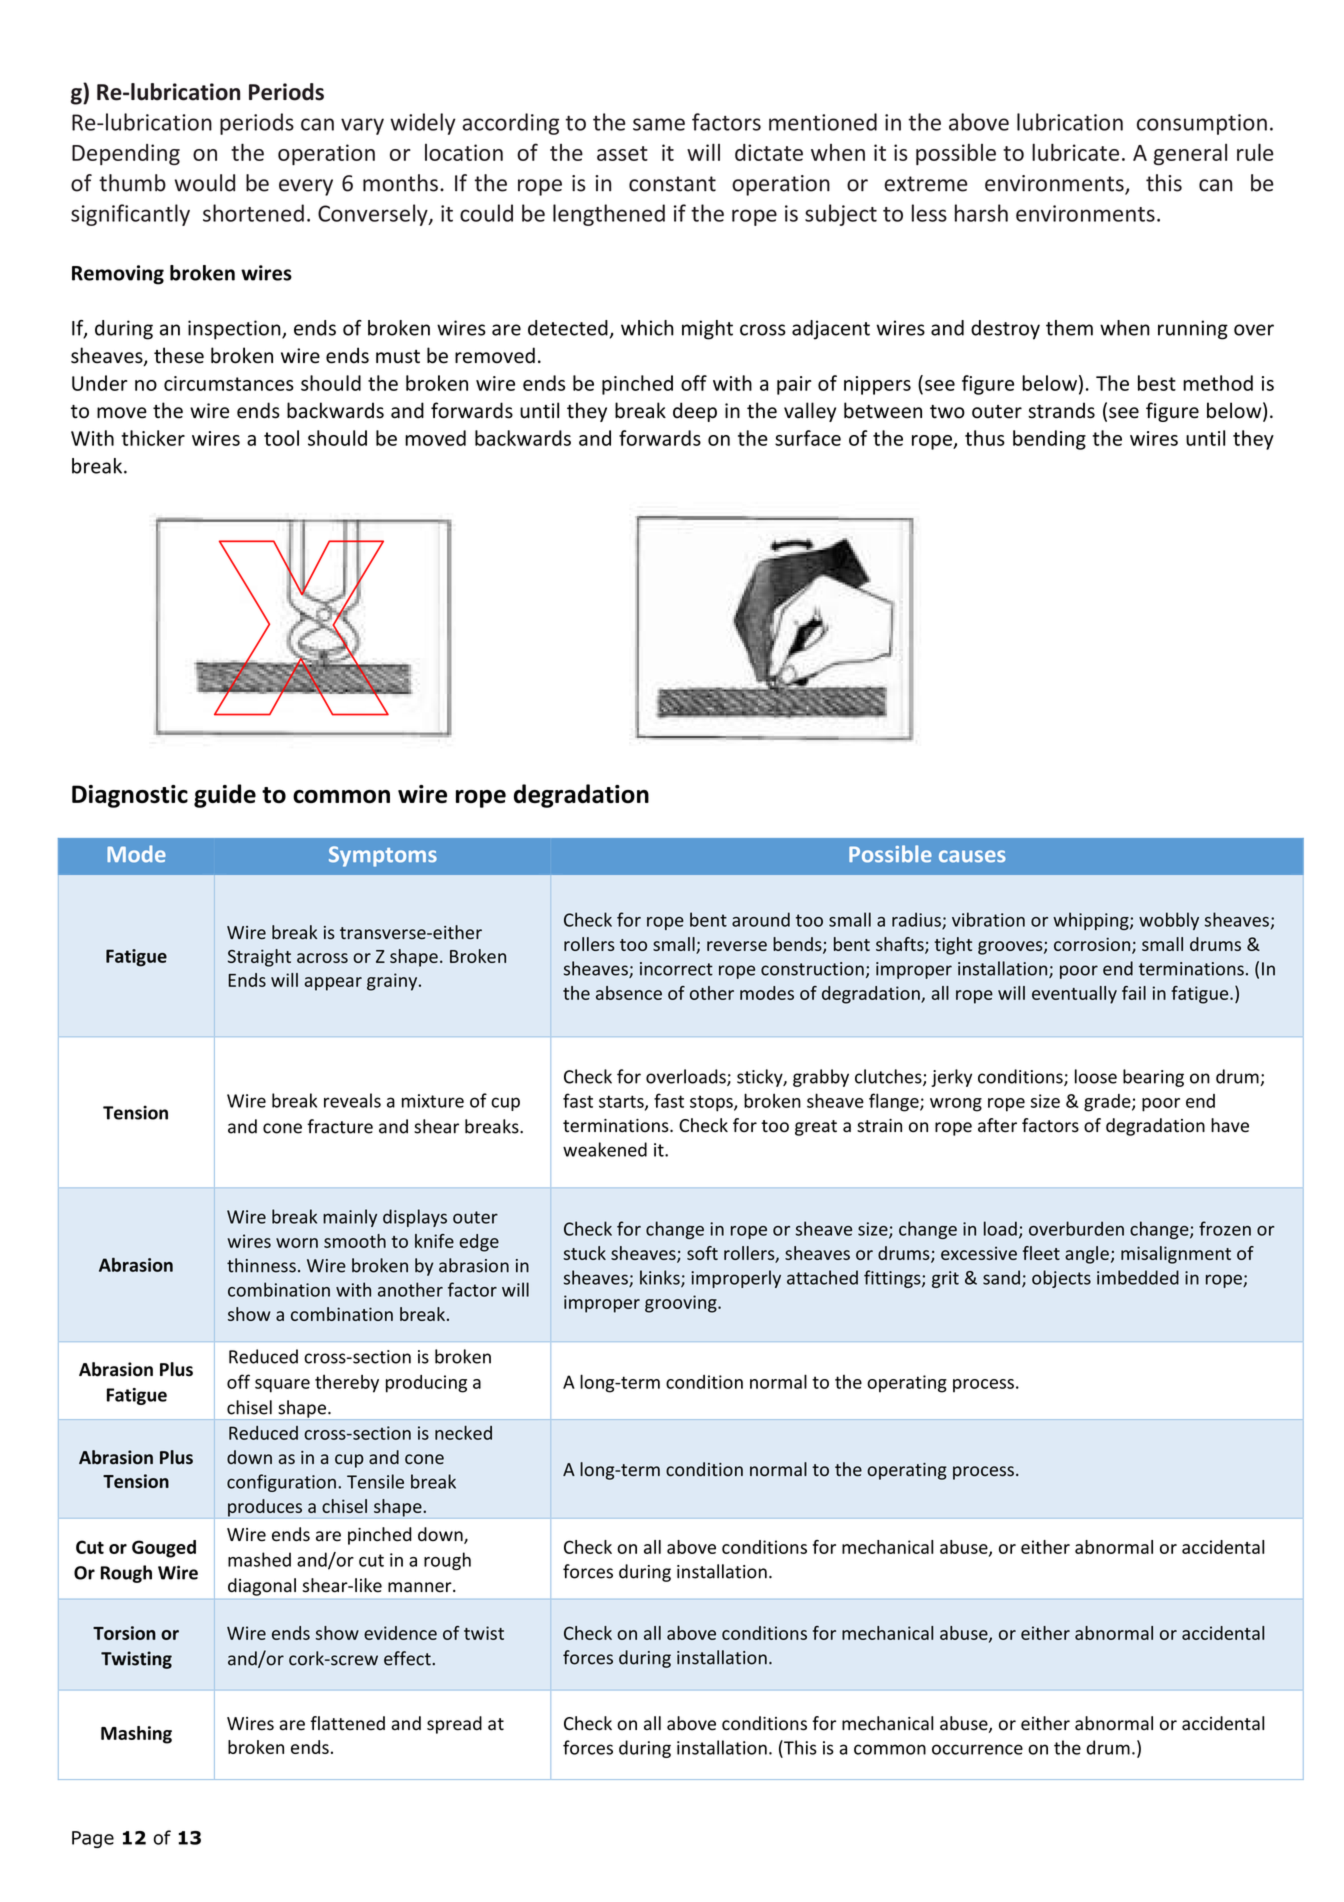 The image size is (1344, 1902). I want to click on square, so click(282, 1386).
